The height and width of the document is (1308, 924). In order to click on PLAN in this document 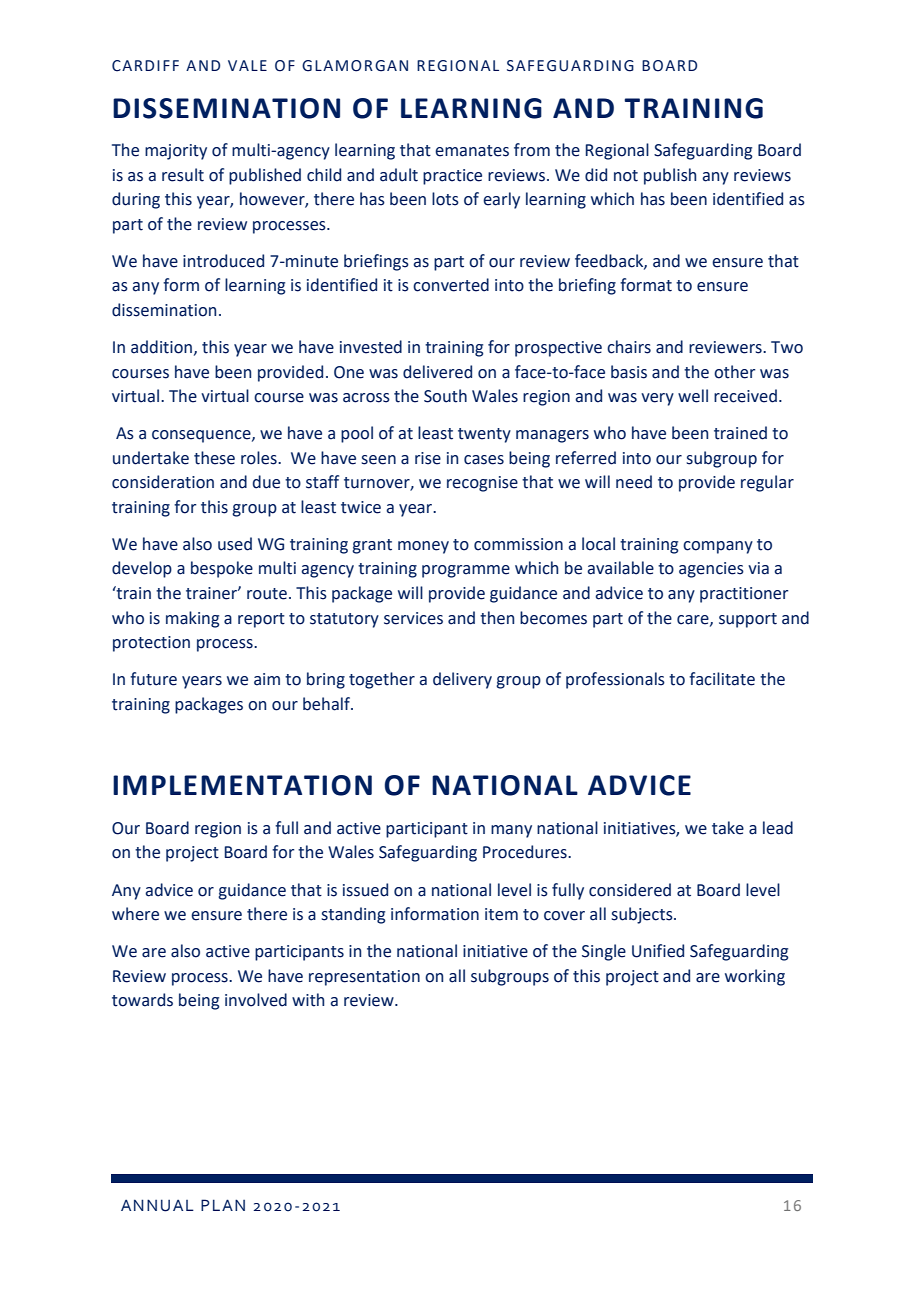, I will do `click(223, 1205)`.
